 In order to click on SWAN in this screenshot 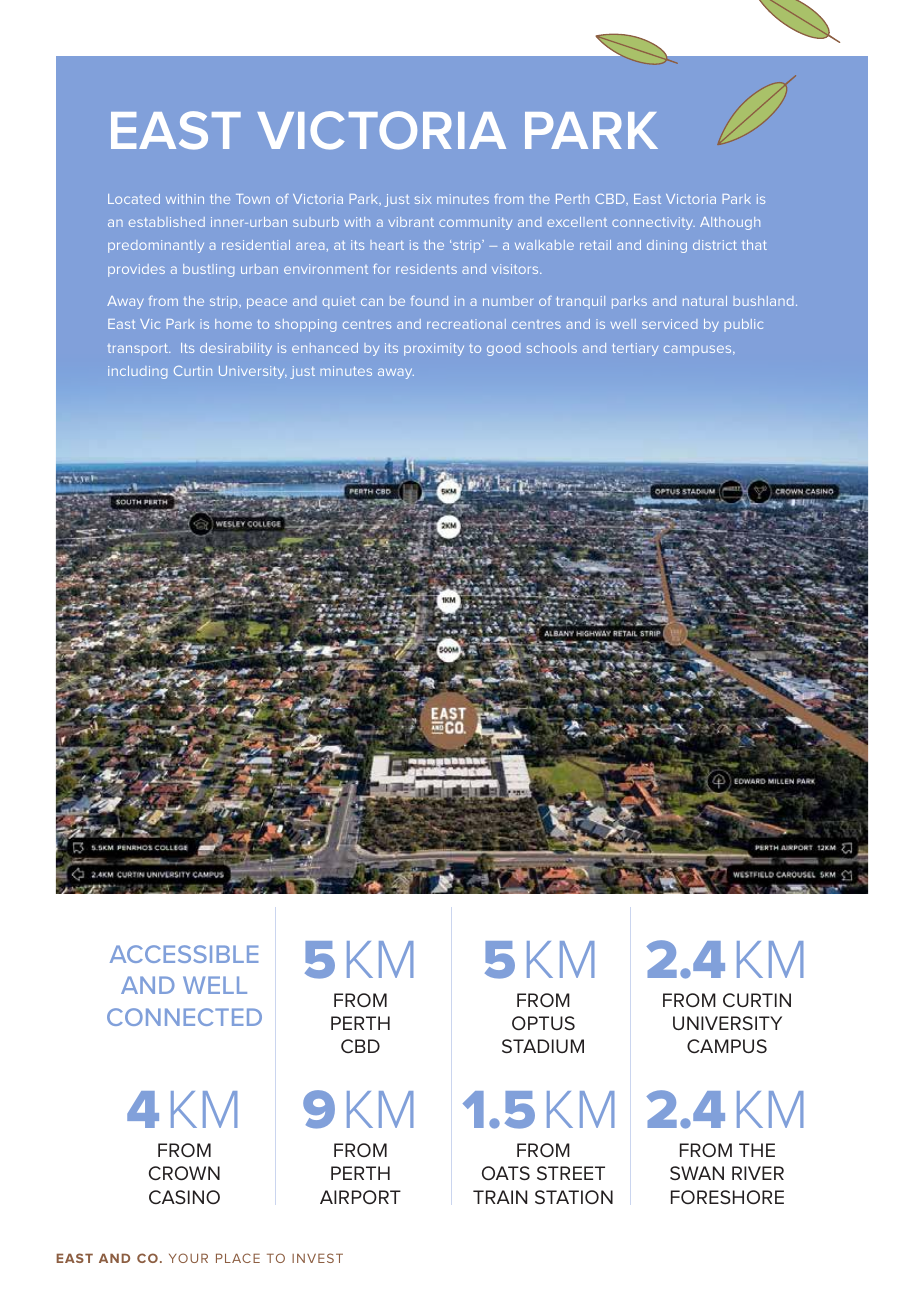, I will do `click(697, 1173)`.
